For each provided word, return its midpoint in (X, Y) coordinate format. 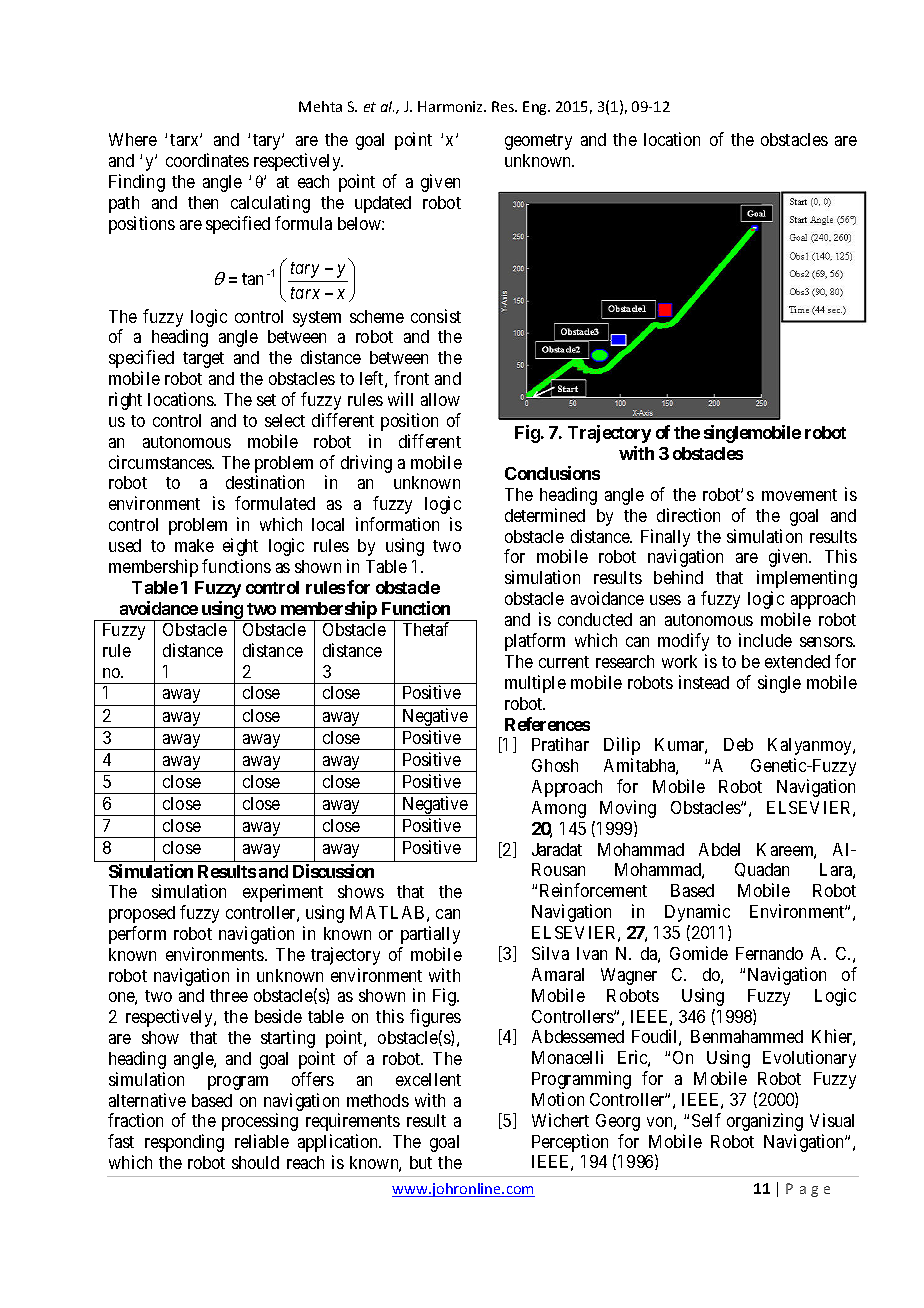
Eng (536, 108)
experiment (283, 893)
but (421, 1162)
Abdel (719, 849)
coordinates (207, 160)
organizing (765, 1122)
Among (559, 809)
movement (799, 495)
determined (545, 515)
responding (184, 1143)
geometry (538, 142)
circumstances (161, 462)
